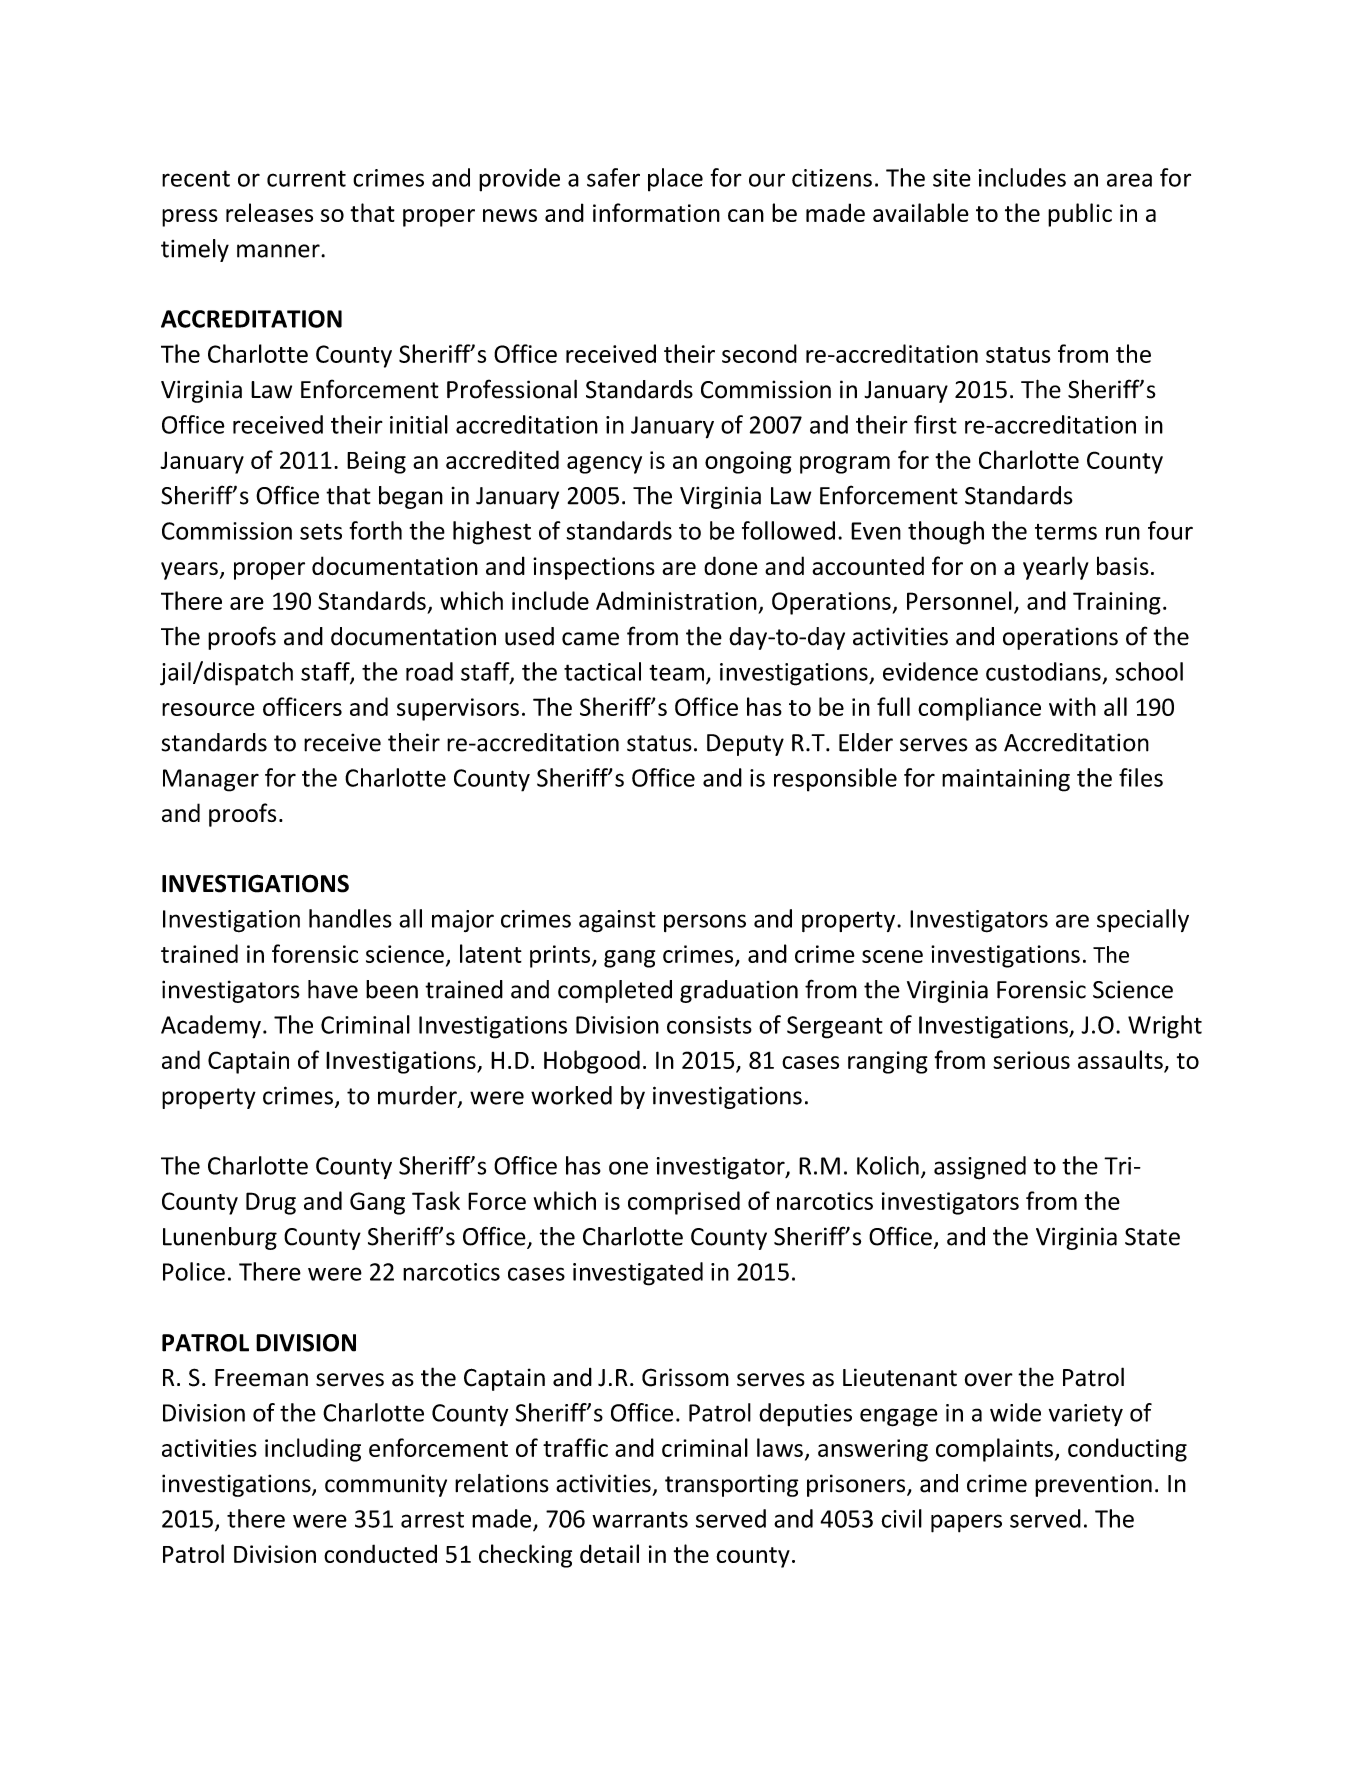 The image size is (1366, 1768). What do you see at coordinates (386, 1485) in the document?
I see `community` at bounding box center [386, 1485].
